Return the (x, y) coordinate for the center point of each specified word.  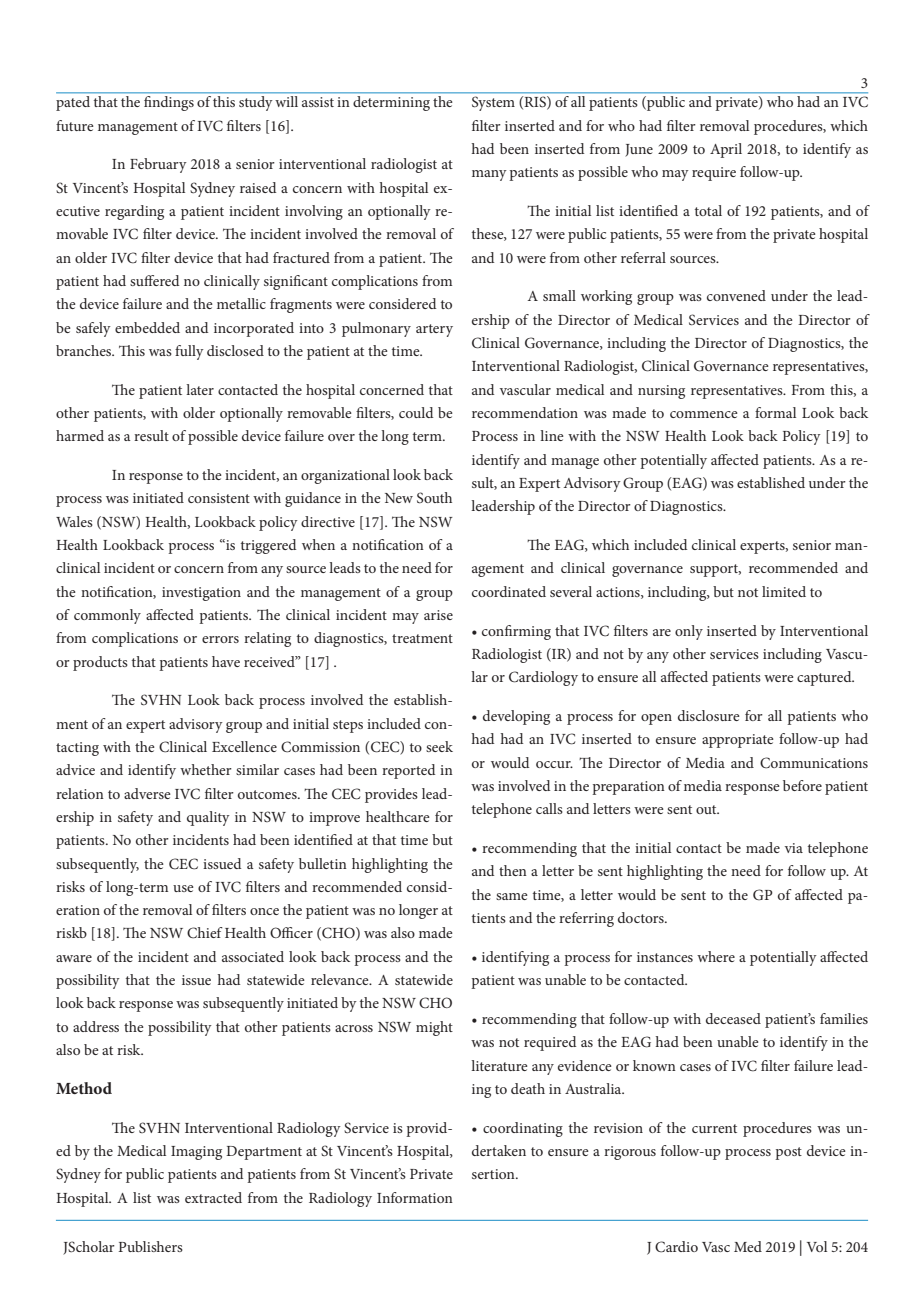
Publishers (151, 1246)
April (726, 150)
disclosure (709, 715)
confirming (516, 632)
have (226, 661)
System (493, 104)
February (158, 165)
